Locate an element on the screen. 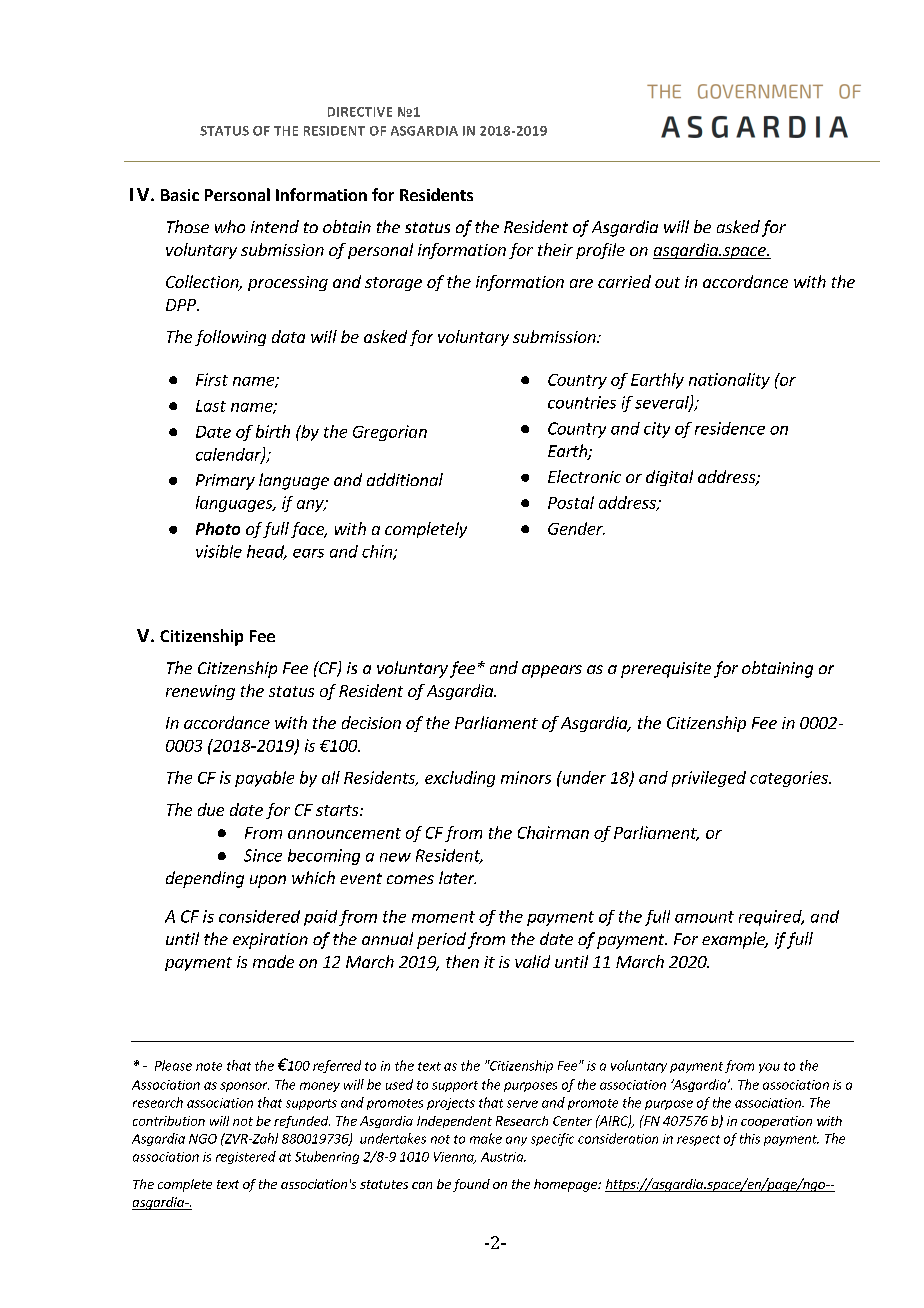 Image resolution: width=924 pixels, height=1308 pixels. make is located at coordinates (486, 1138).
